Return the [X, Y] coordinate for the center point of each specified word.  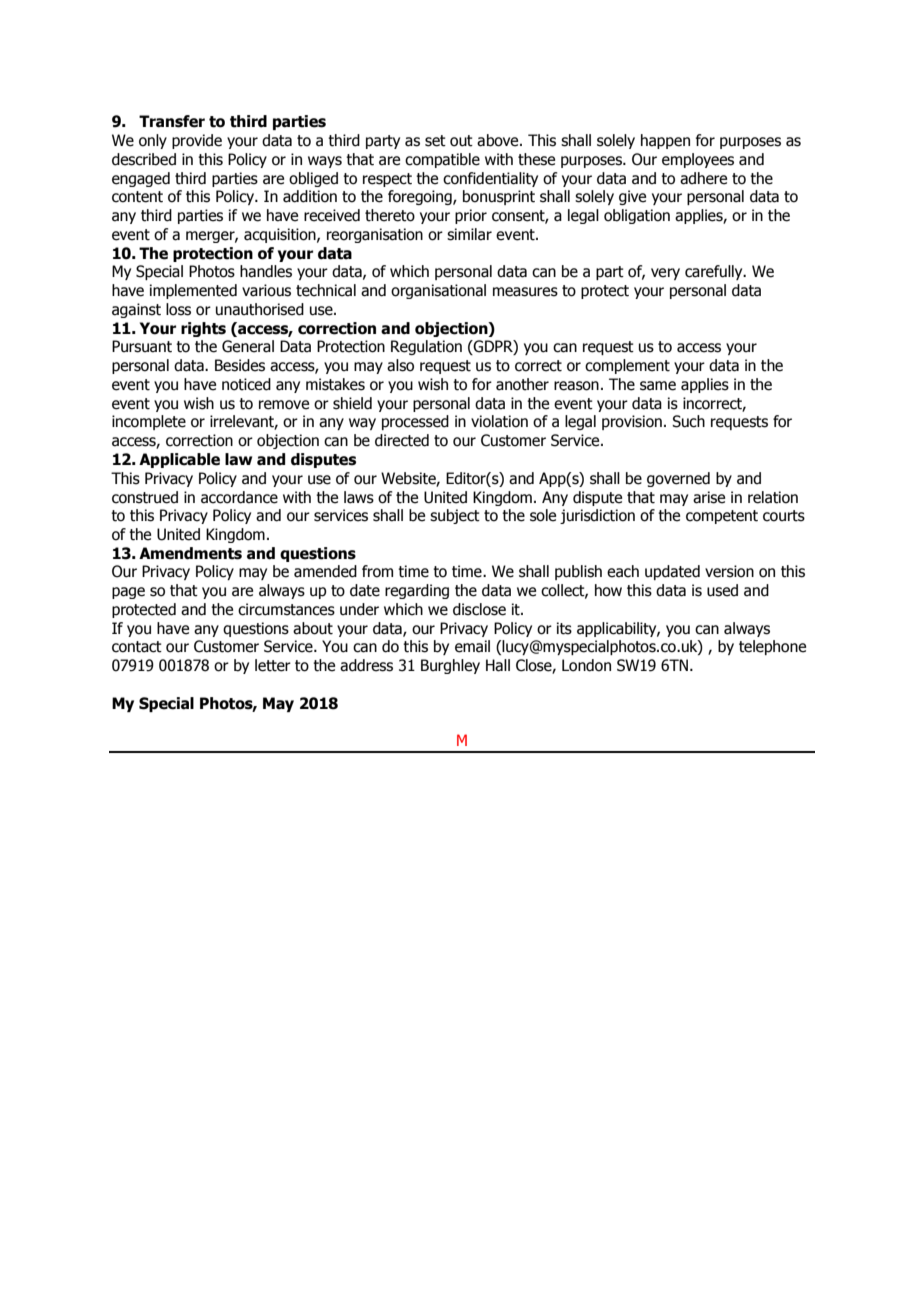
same [658, 386]
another [522, 384]
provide [197, 141]
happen [665, 141]
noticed [246, 384]
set [435, 141]
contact [137, 647]
